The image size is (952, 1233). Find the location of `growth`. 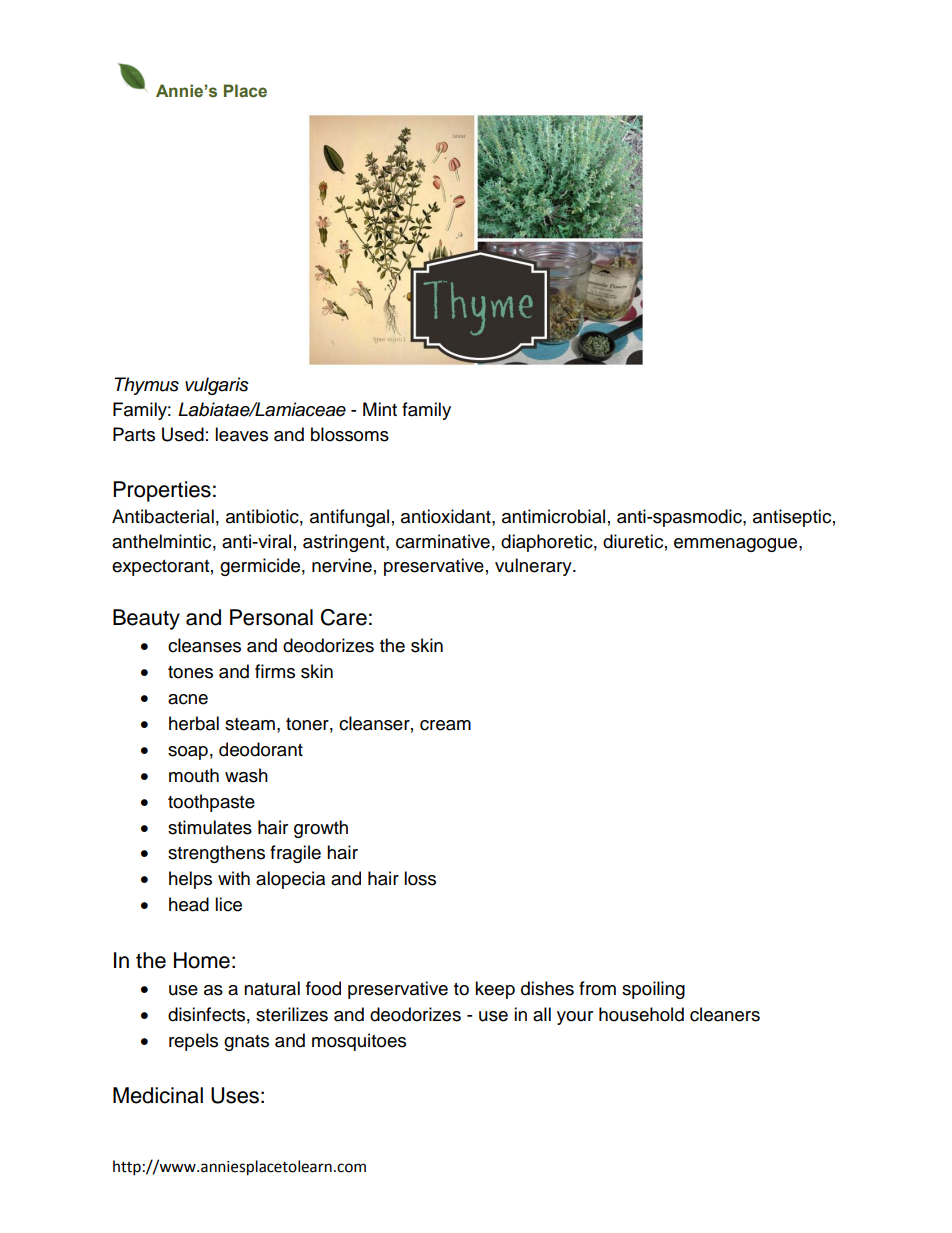

growth is located at coordinates (321, 829).
